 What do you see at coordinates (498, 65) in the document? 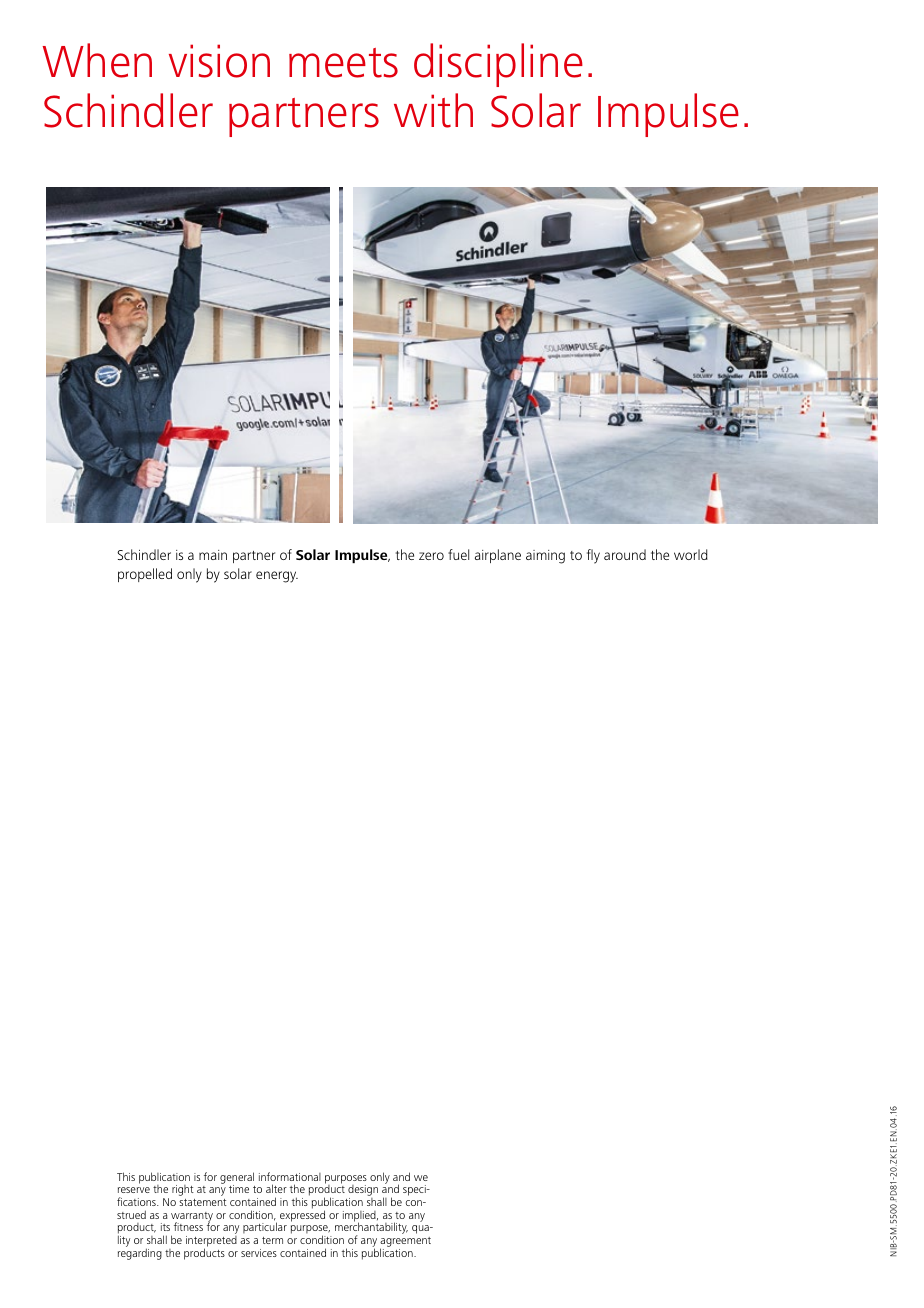
I see `discipline` at bounding box center [498, 65].
